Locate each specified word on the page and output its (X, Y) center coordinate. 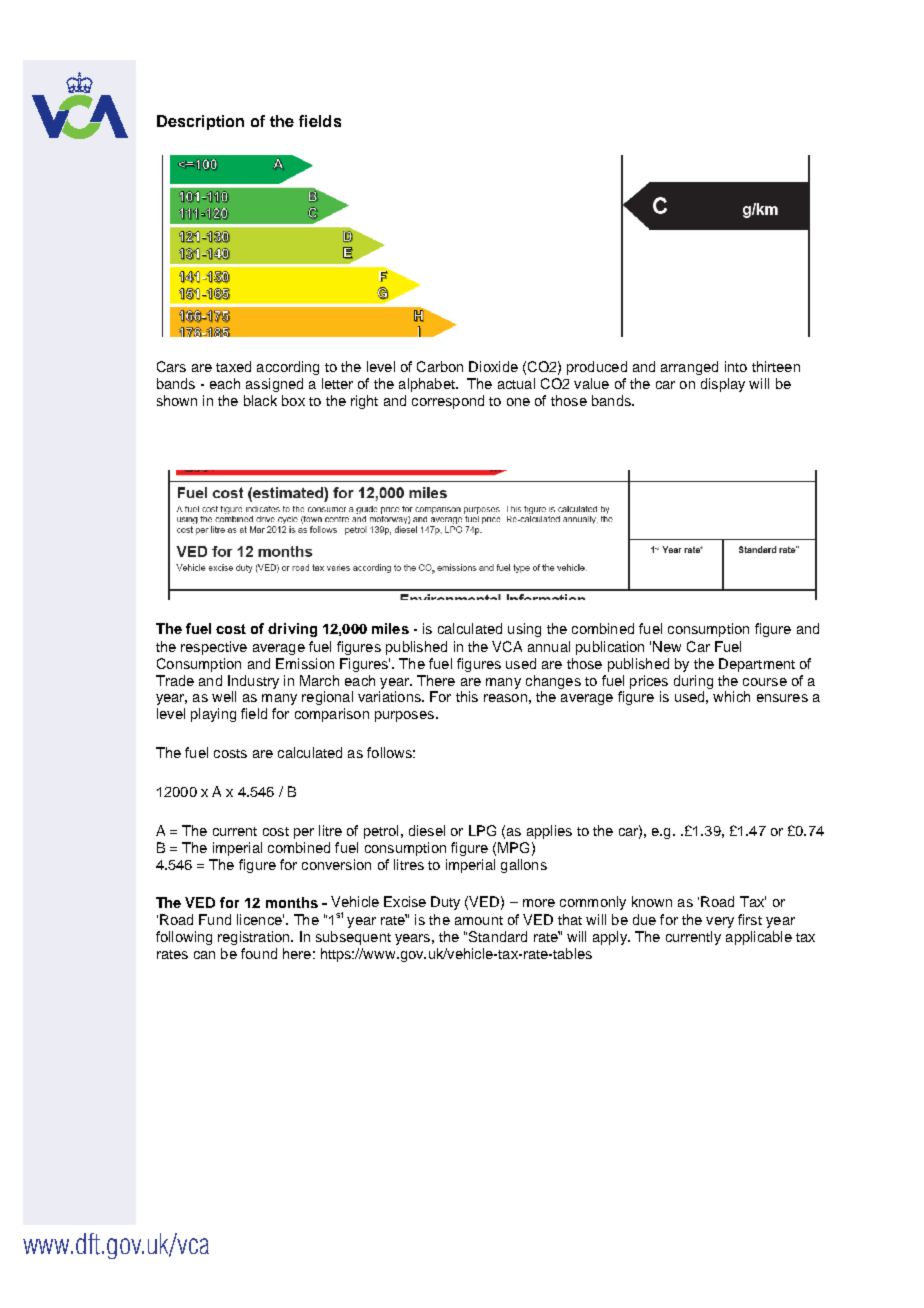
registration (255, 938)
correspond (448, 402)
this (467, 696)
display (723, 385)
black (260, 400)
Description (200, 122)
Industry (253, 682)
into (736, 366)
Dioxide (493, 366)
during (693, 682)
